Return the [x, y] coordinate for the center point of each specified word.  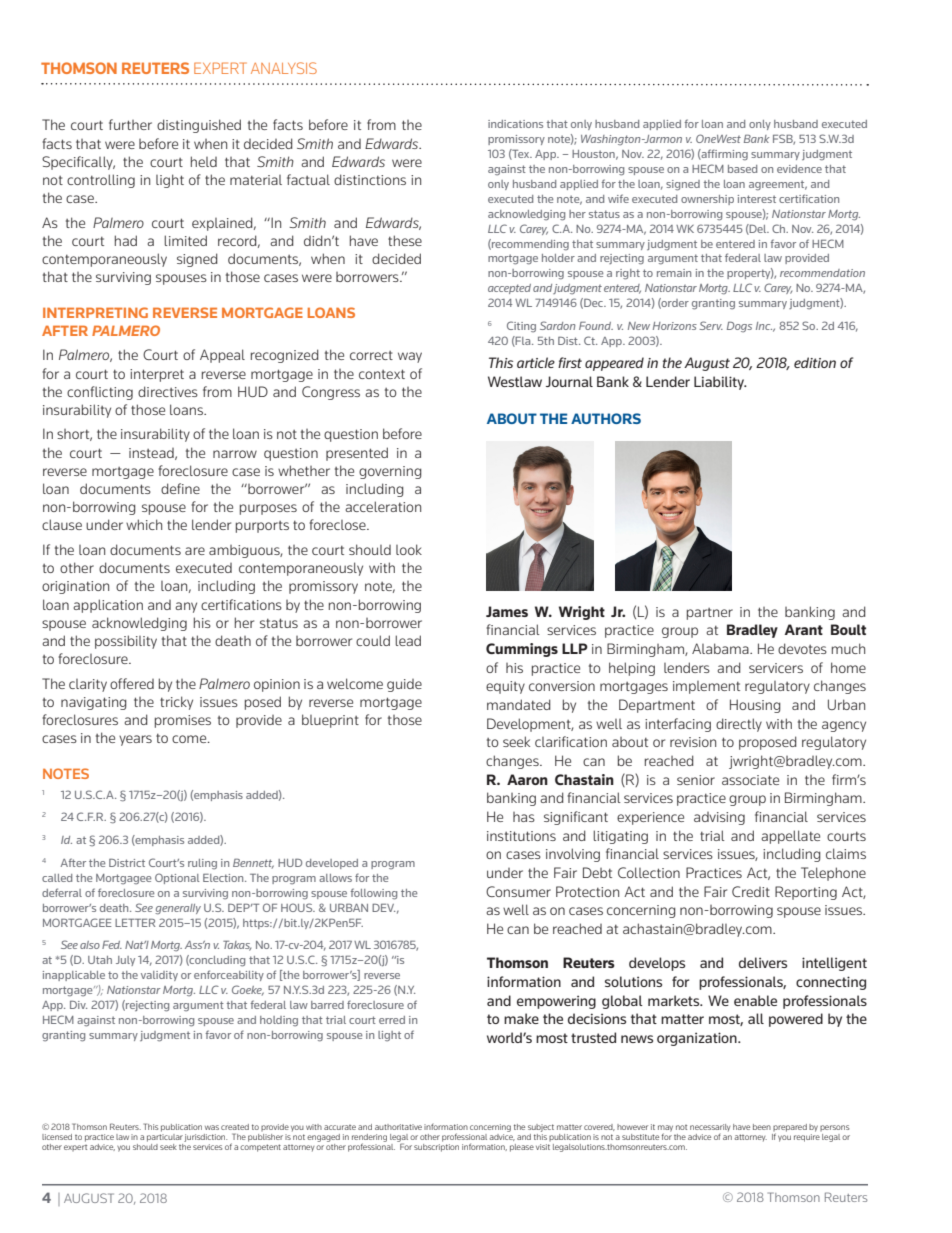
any [186, 607]
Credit [751, 891]
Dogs [739, 326]
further [130, 124]
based [742, 169]
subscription [436, 1146]
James [507, 611]
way [410, 357]
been [762, 1127]
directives [168, 391]
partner [710, 614]
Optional [177, 878]
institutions [521, 836]
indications [515, 124]
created [235, 1127]
